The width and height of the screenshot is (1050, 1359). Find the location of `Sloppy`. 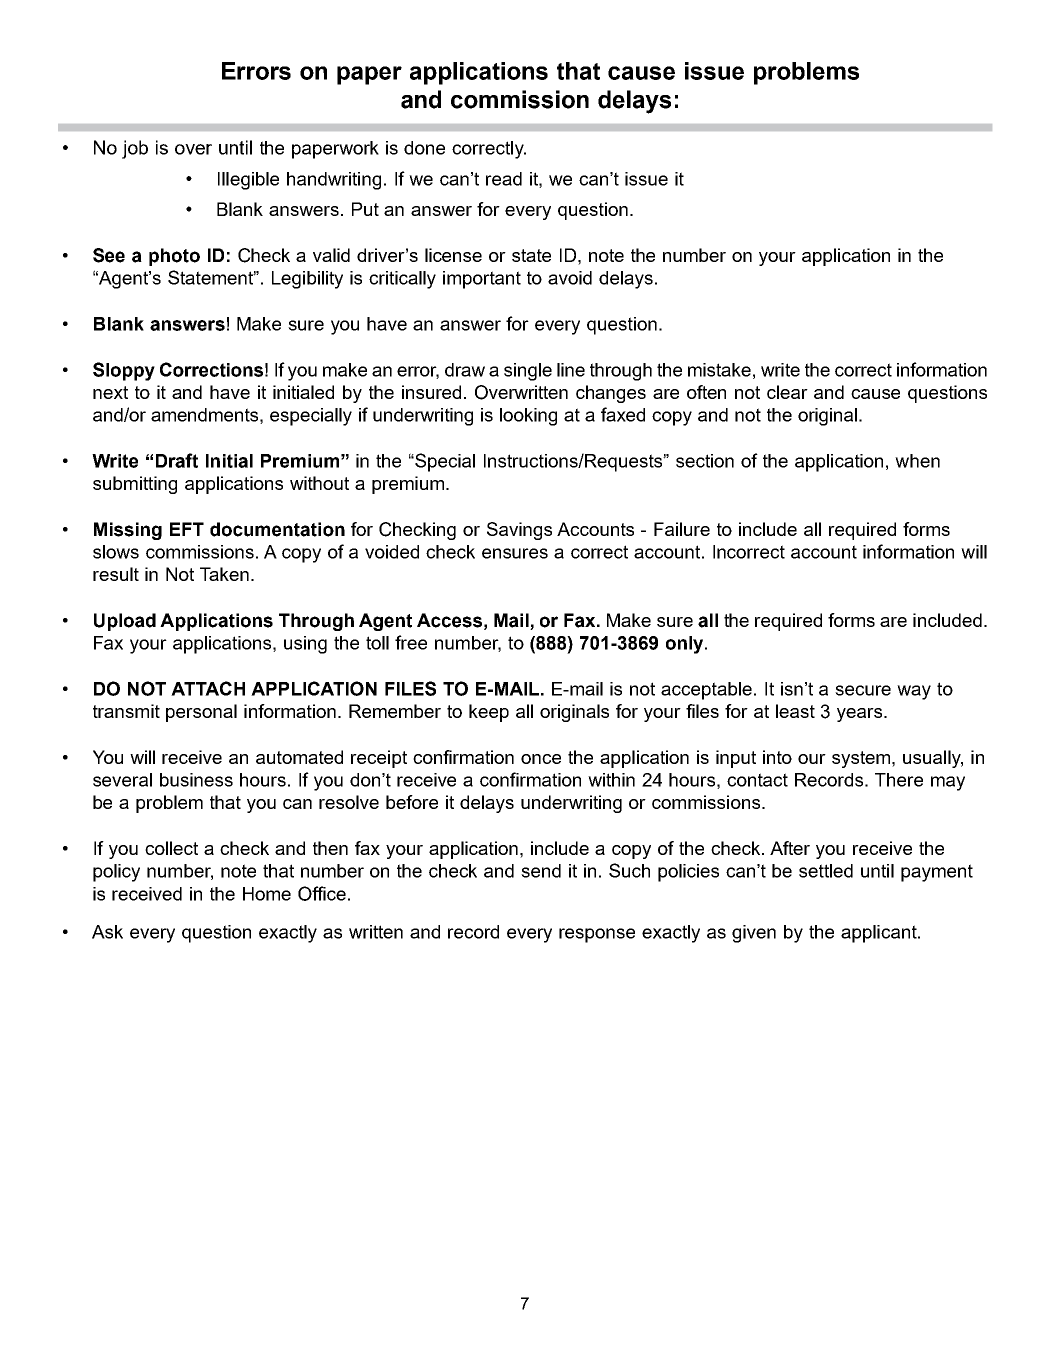

Sloppy is located at coordinates (124, 371).
